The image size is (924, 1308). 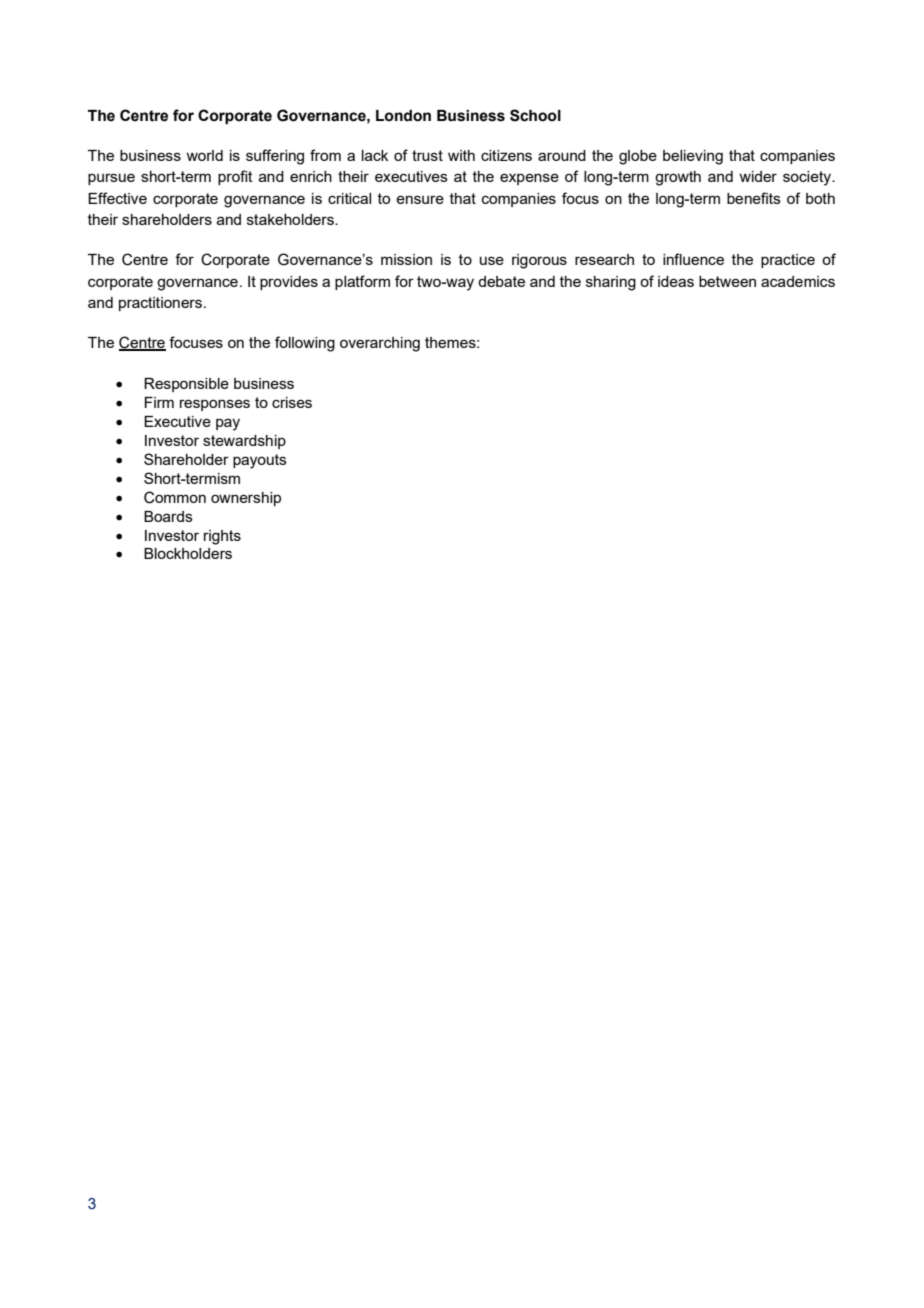 I want to click on London, so click(x=403, y=116).
